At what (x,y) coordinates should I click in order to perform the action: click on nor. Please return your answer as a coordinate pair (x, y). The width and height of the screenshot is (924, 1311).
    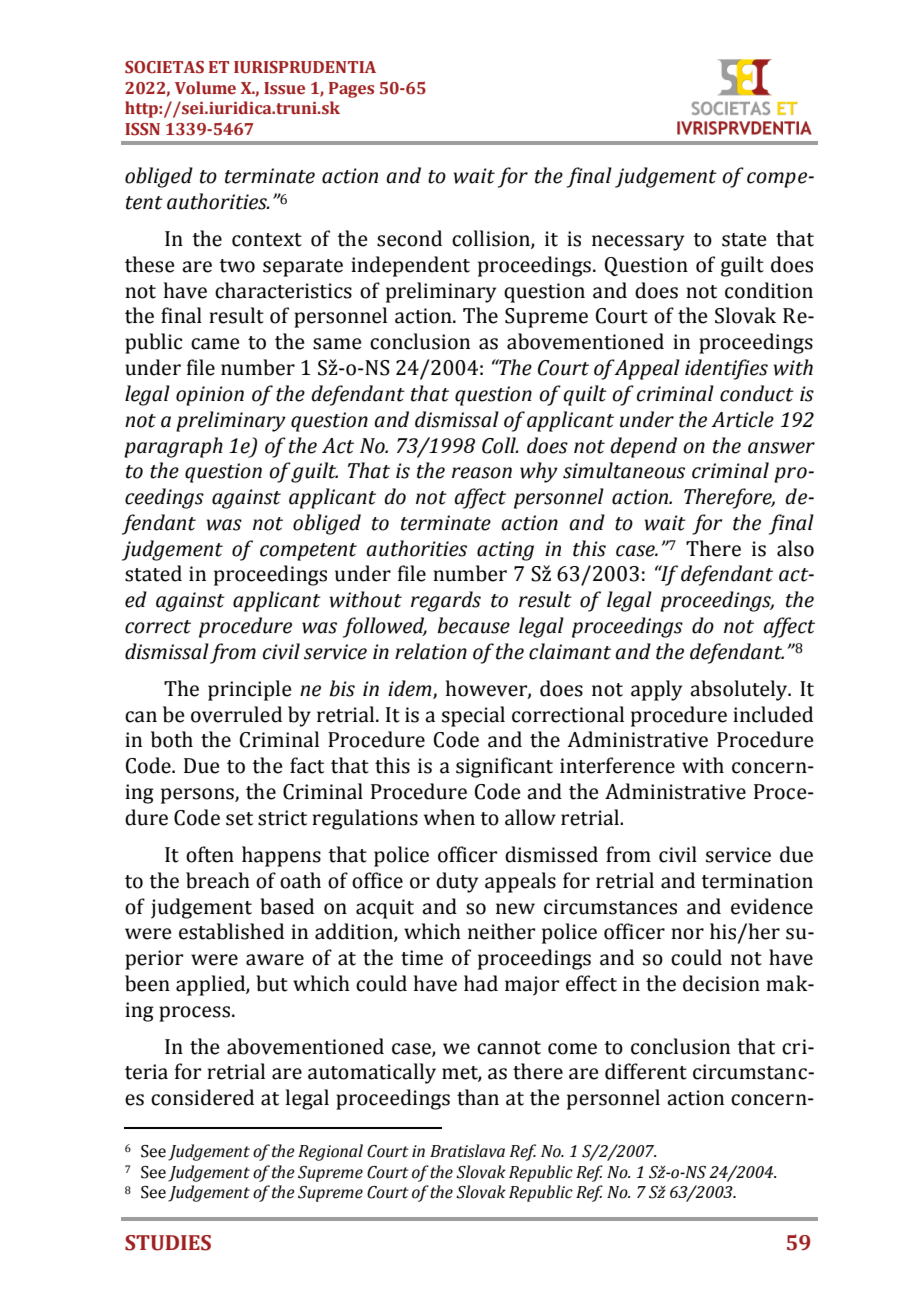
    Looking at the image, I should click on (687, 934).
